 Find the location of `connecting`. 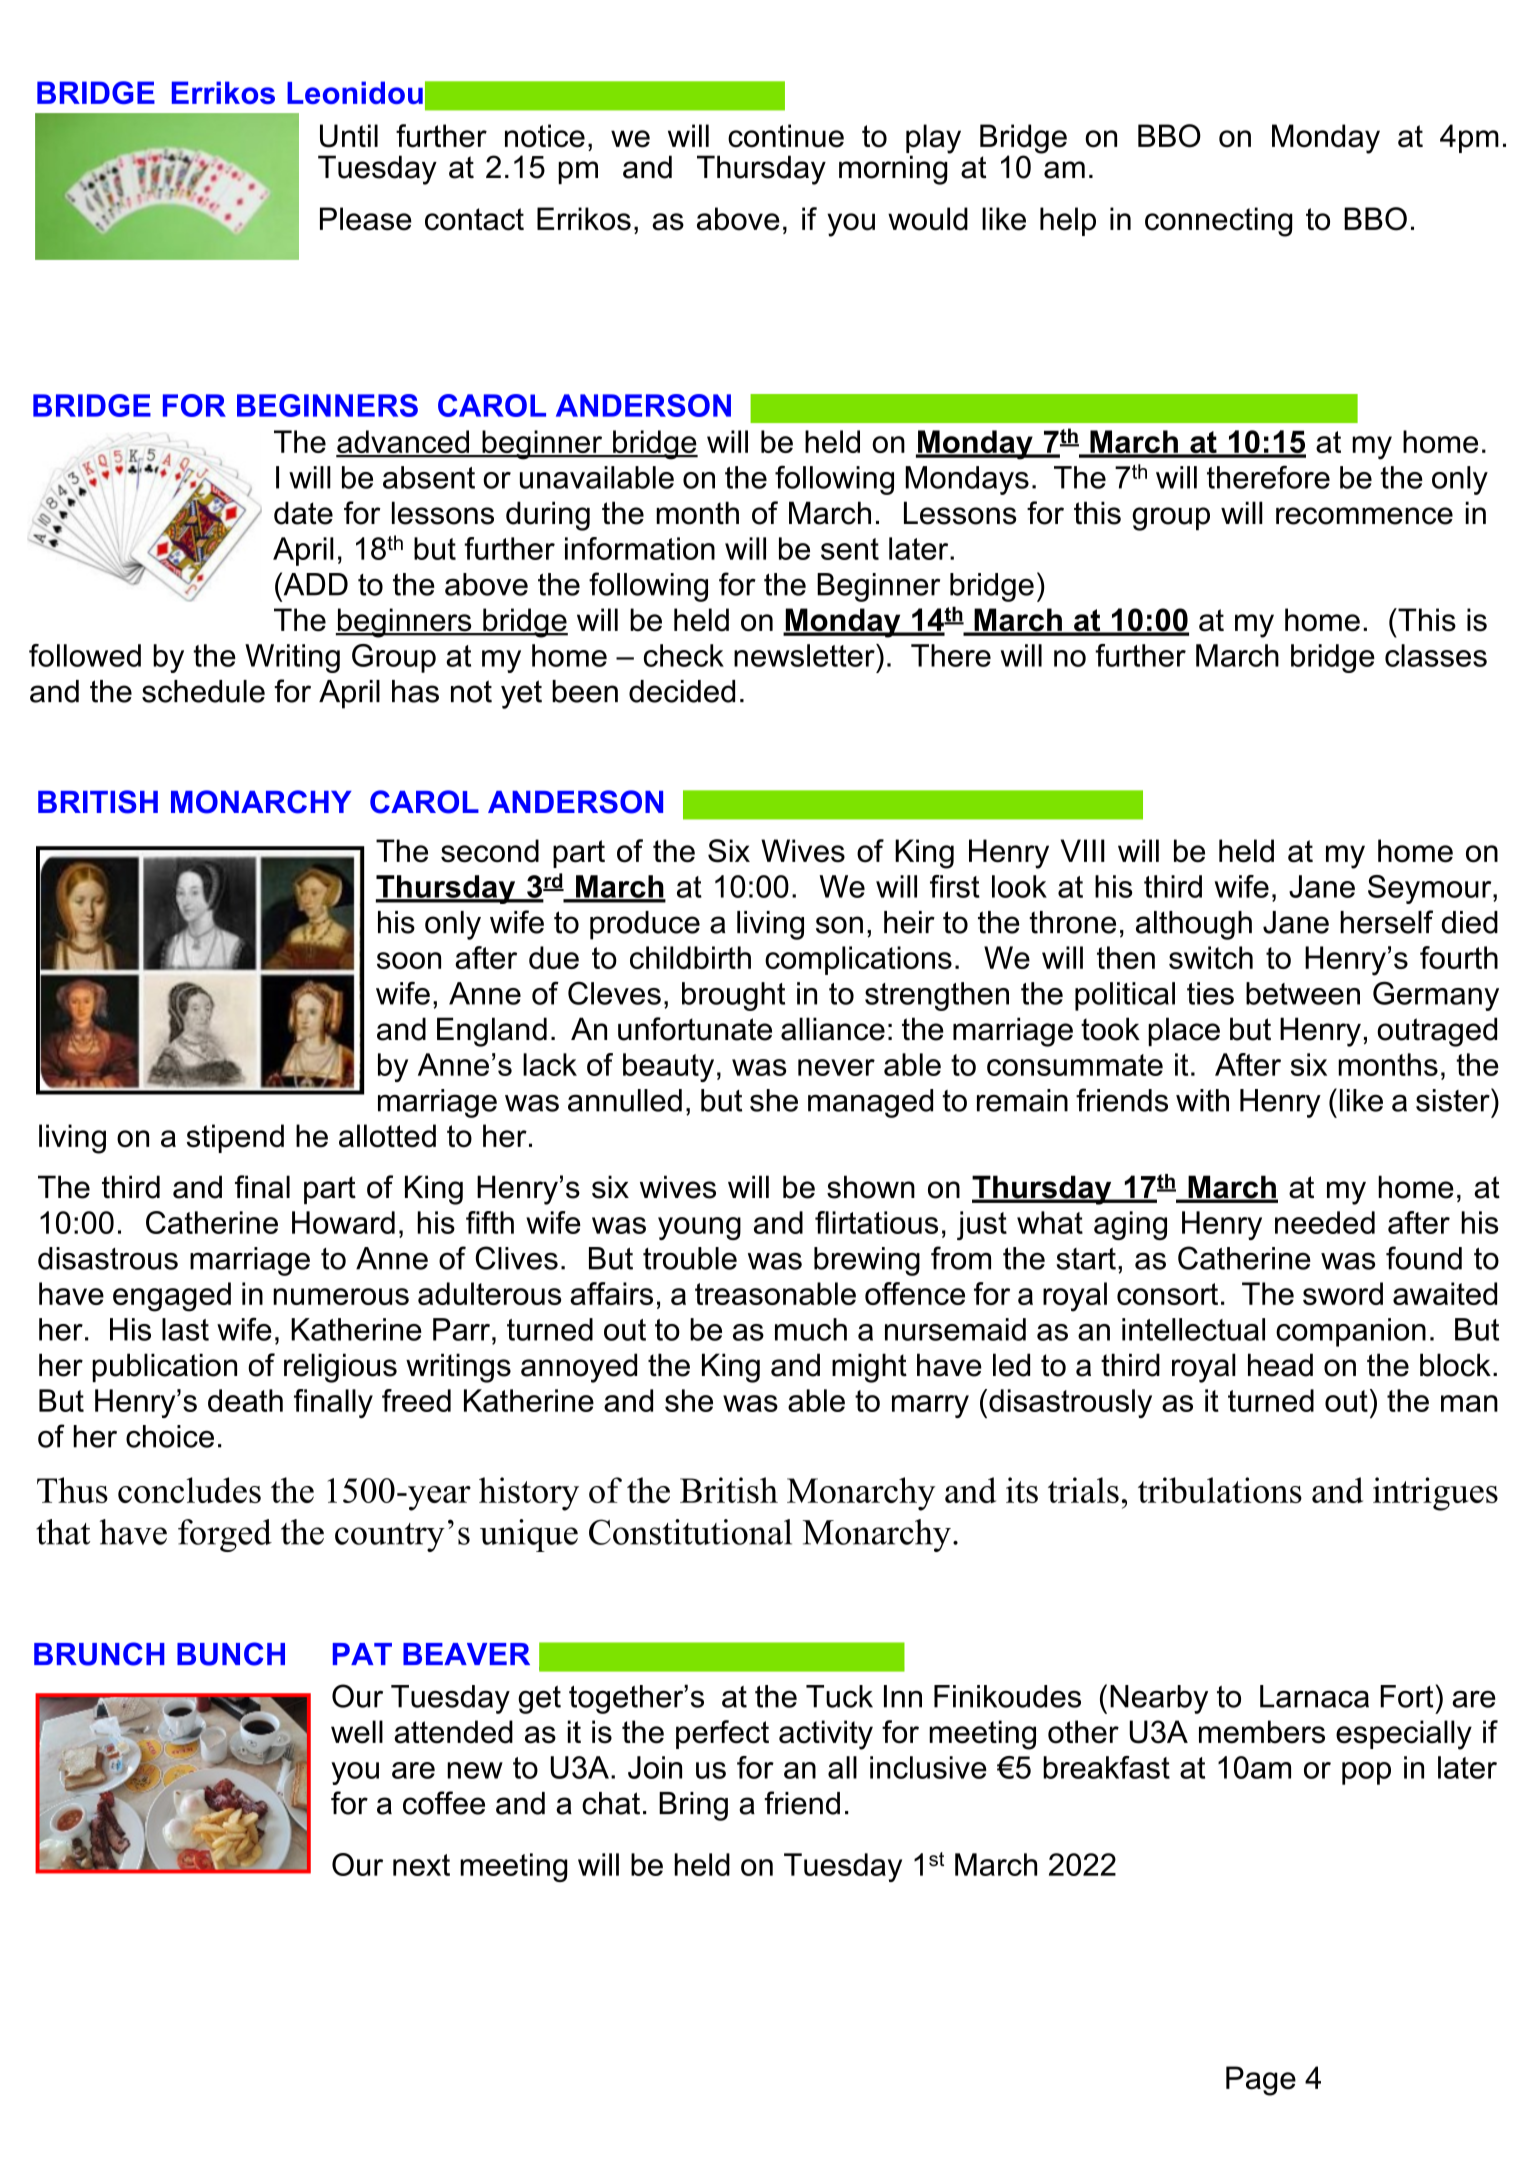

connecting is located at coordinates (1218, 222).
